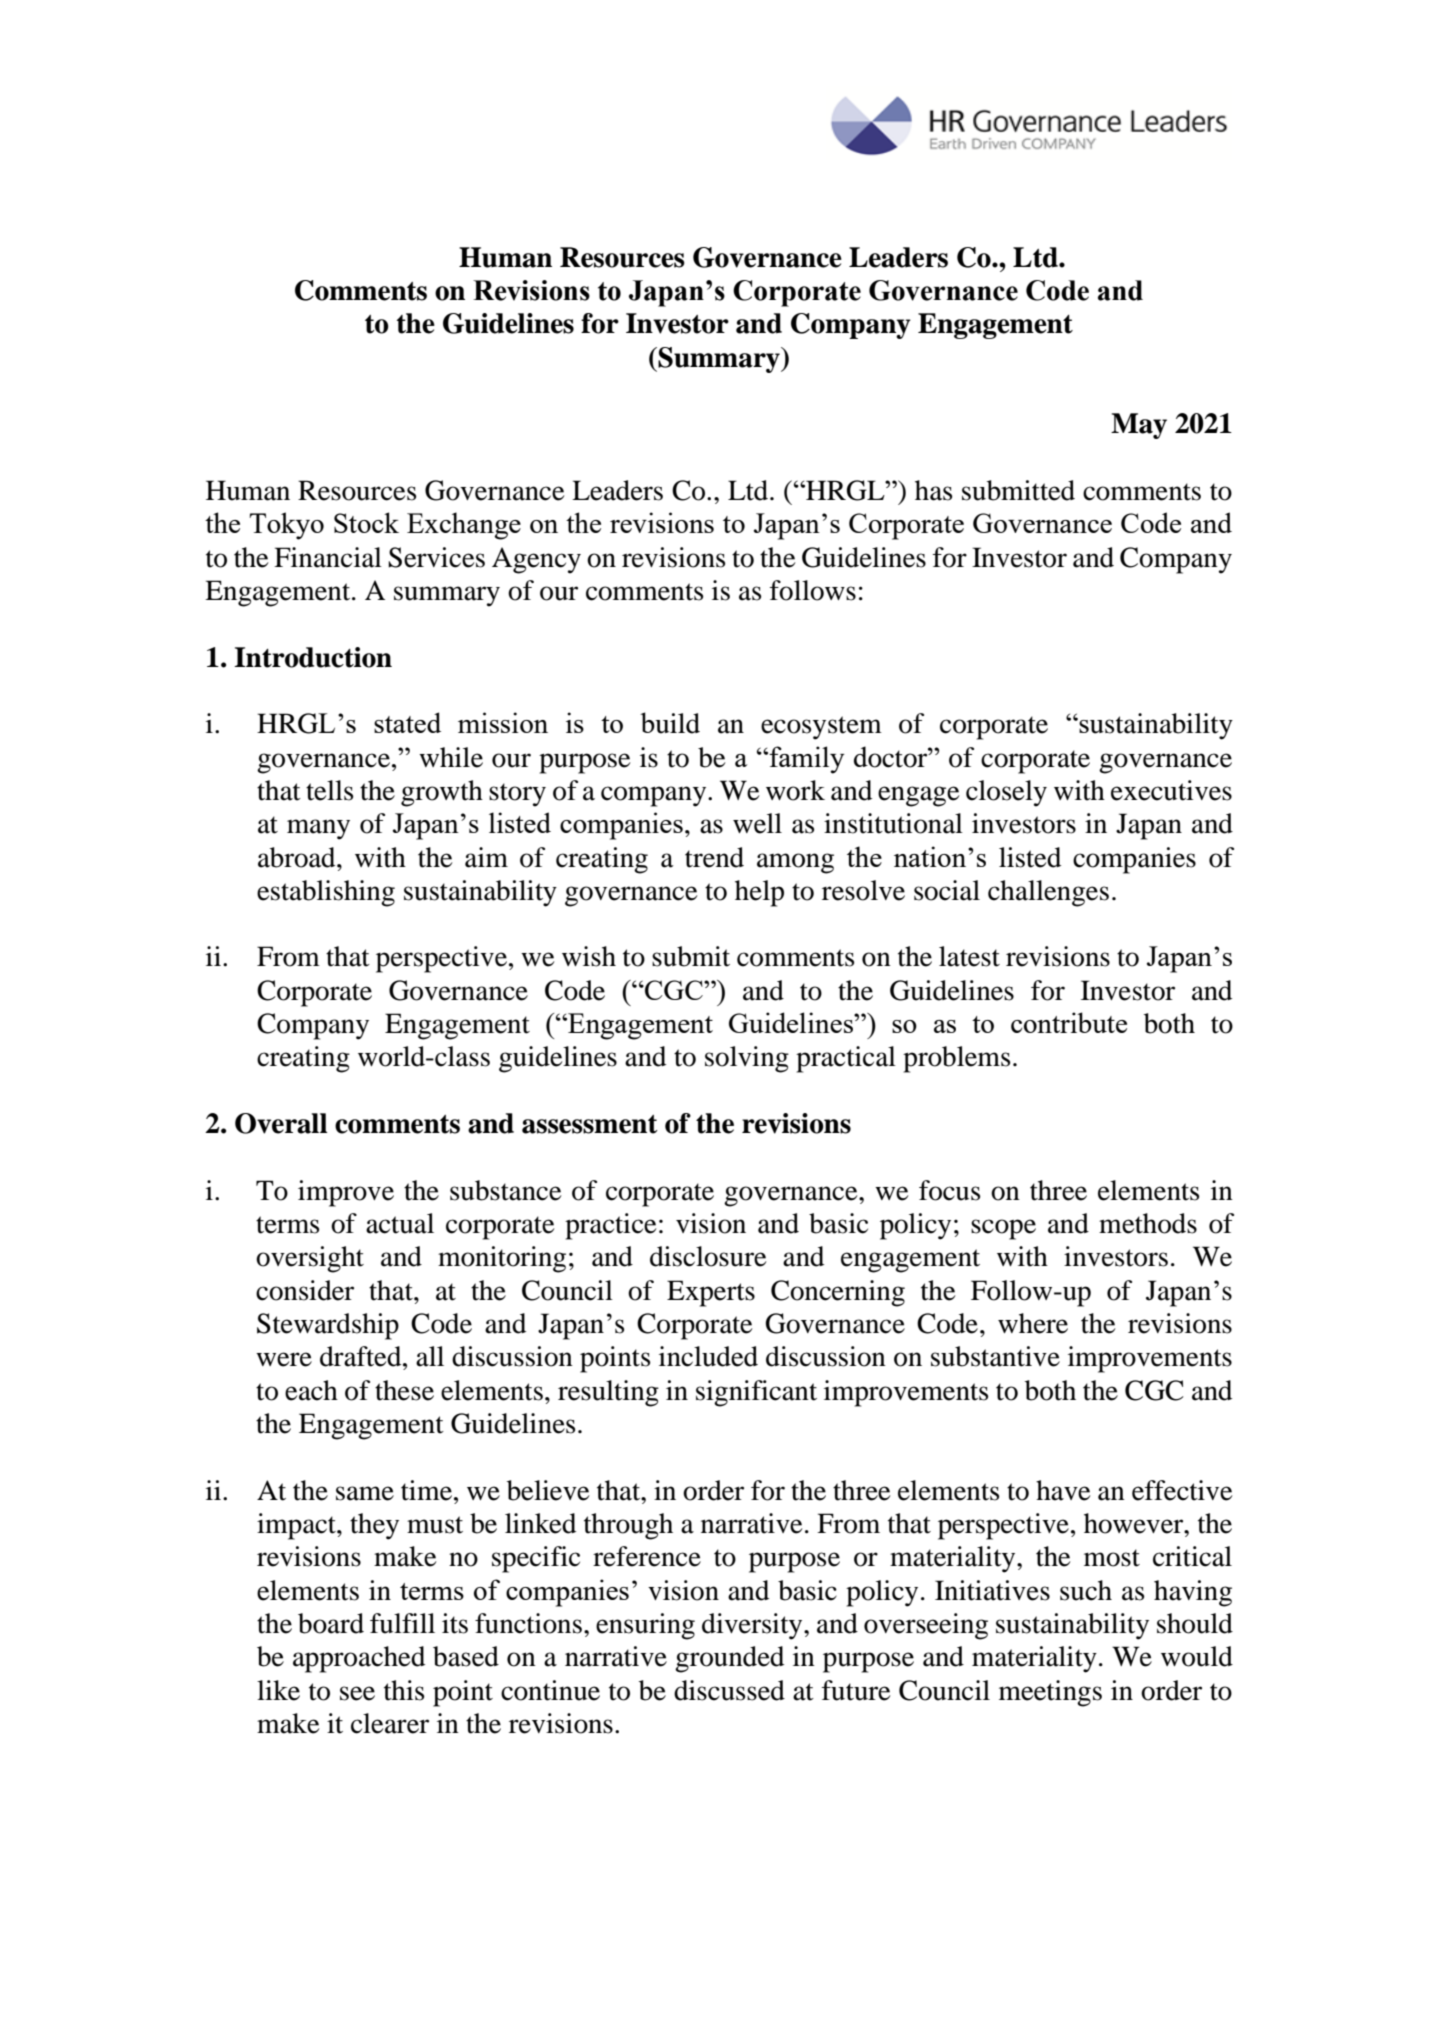  What do you see at coordinates (1033, 1323) in the screenshot?
I see `where` at bounding box center [1033, 1323].
